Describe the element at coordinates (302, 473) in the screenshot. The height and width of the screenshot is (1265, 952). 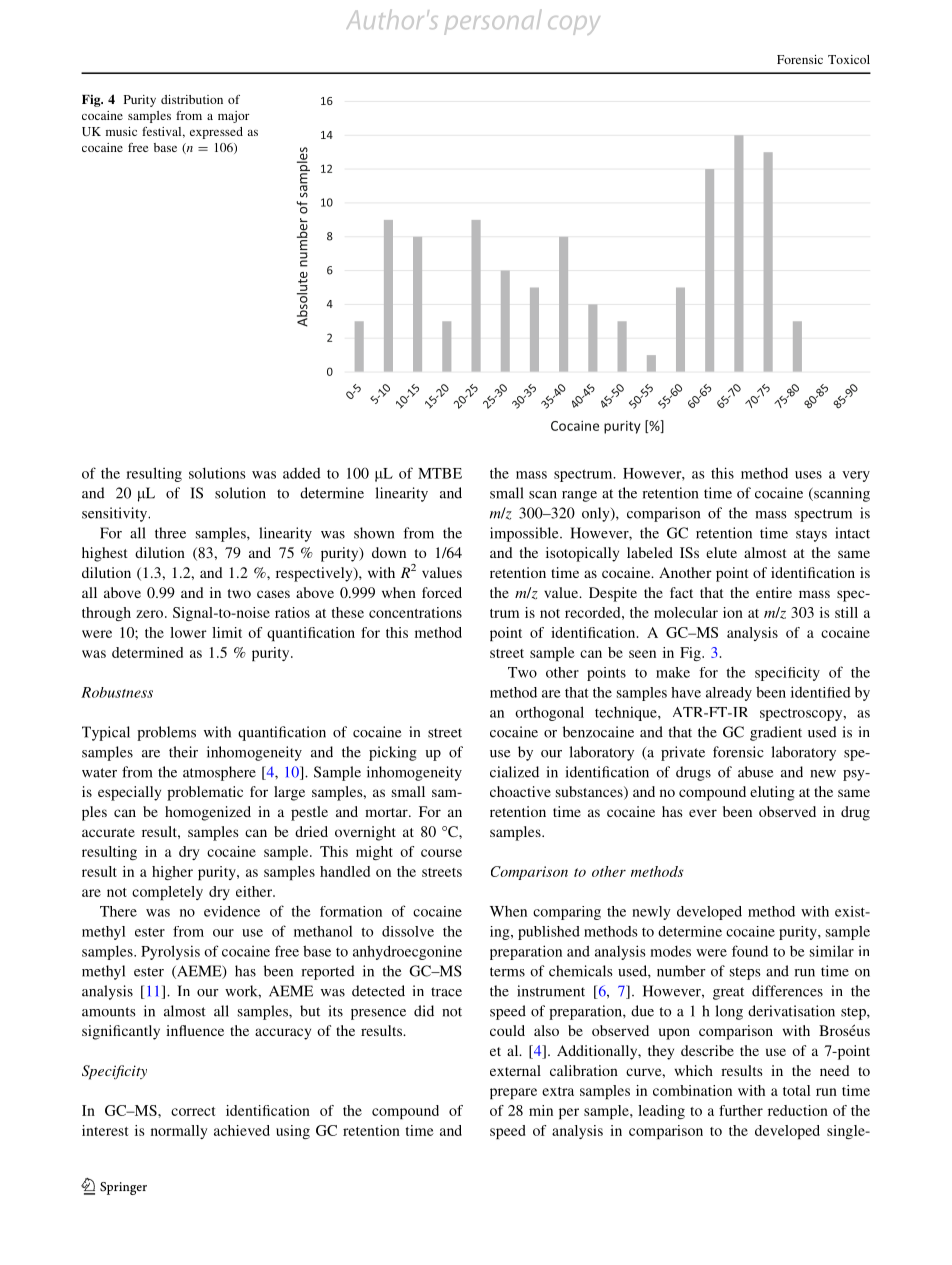
I see `added` at that location.
